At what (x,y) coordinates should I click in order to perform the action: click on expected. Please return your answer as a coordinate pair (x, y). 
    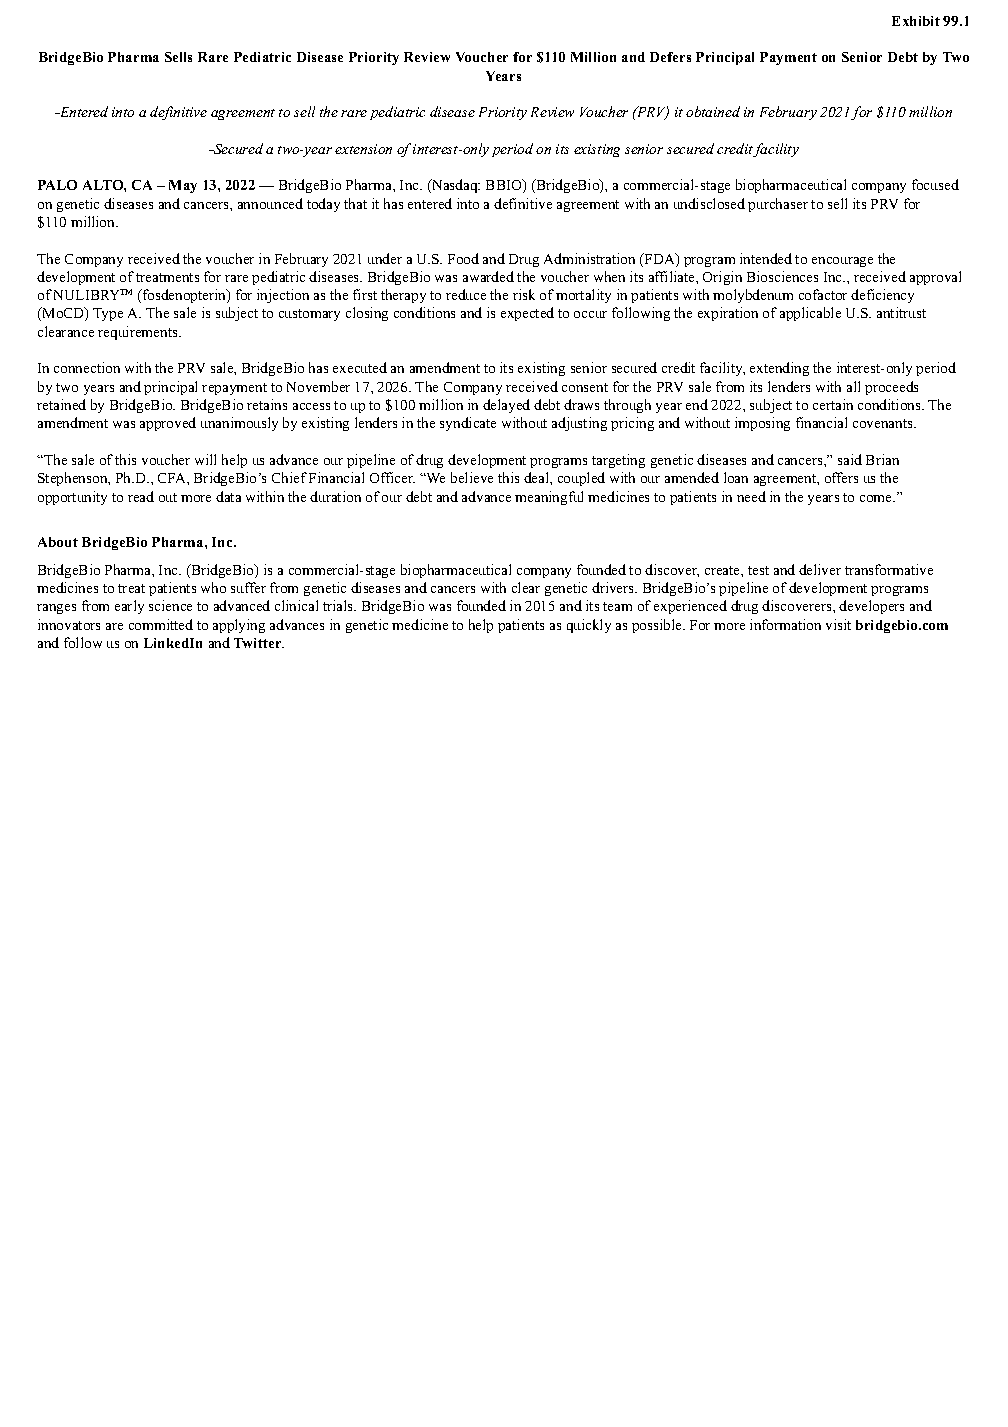
    Looking at the image, I should click on (527, 314).
